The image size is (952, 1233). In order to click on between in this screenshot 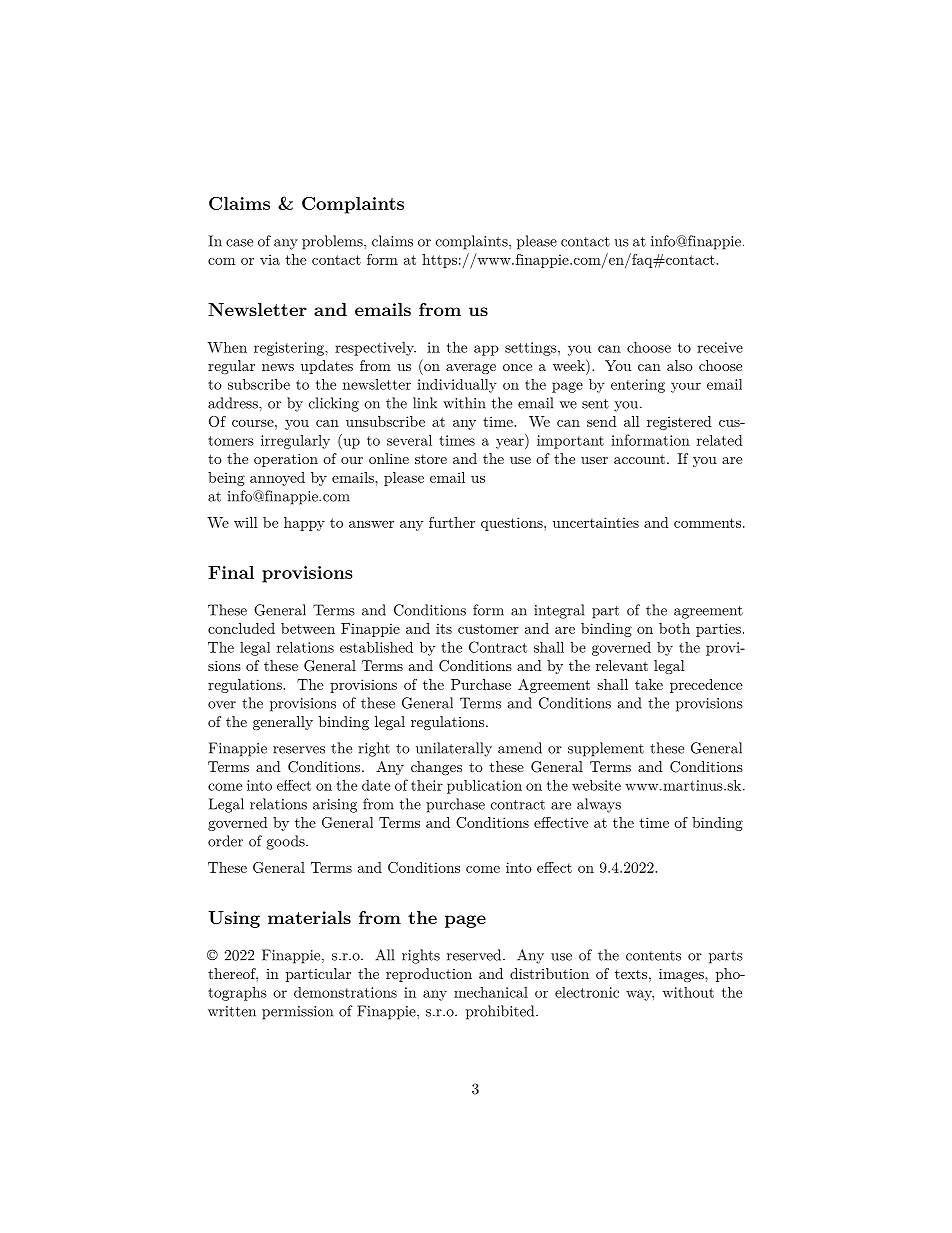, I will do `click(308, 628)`.
